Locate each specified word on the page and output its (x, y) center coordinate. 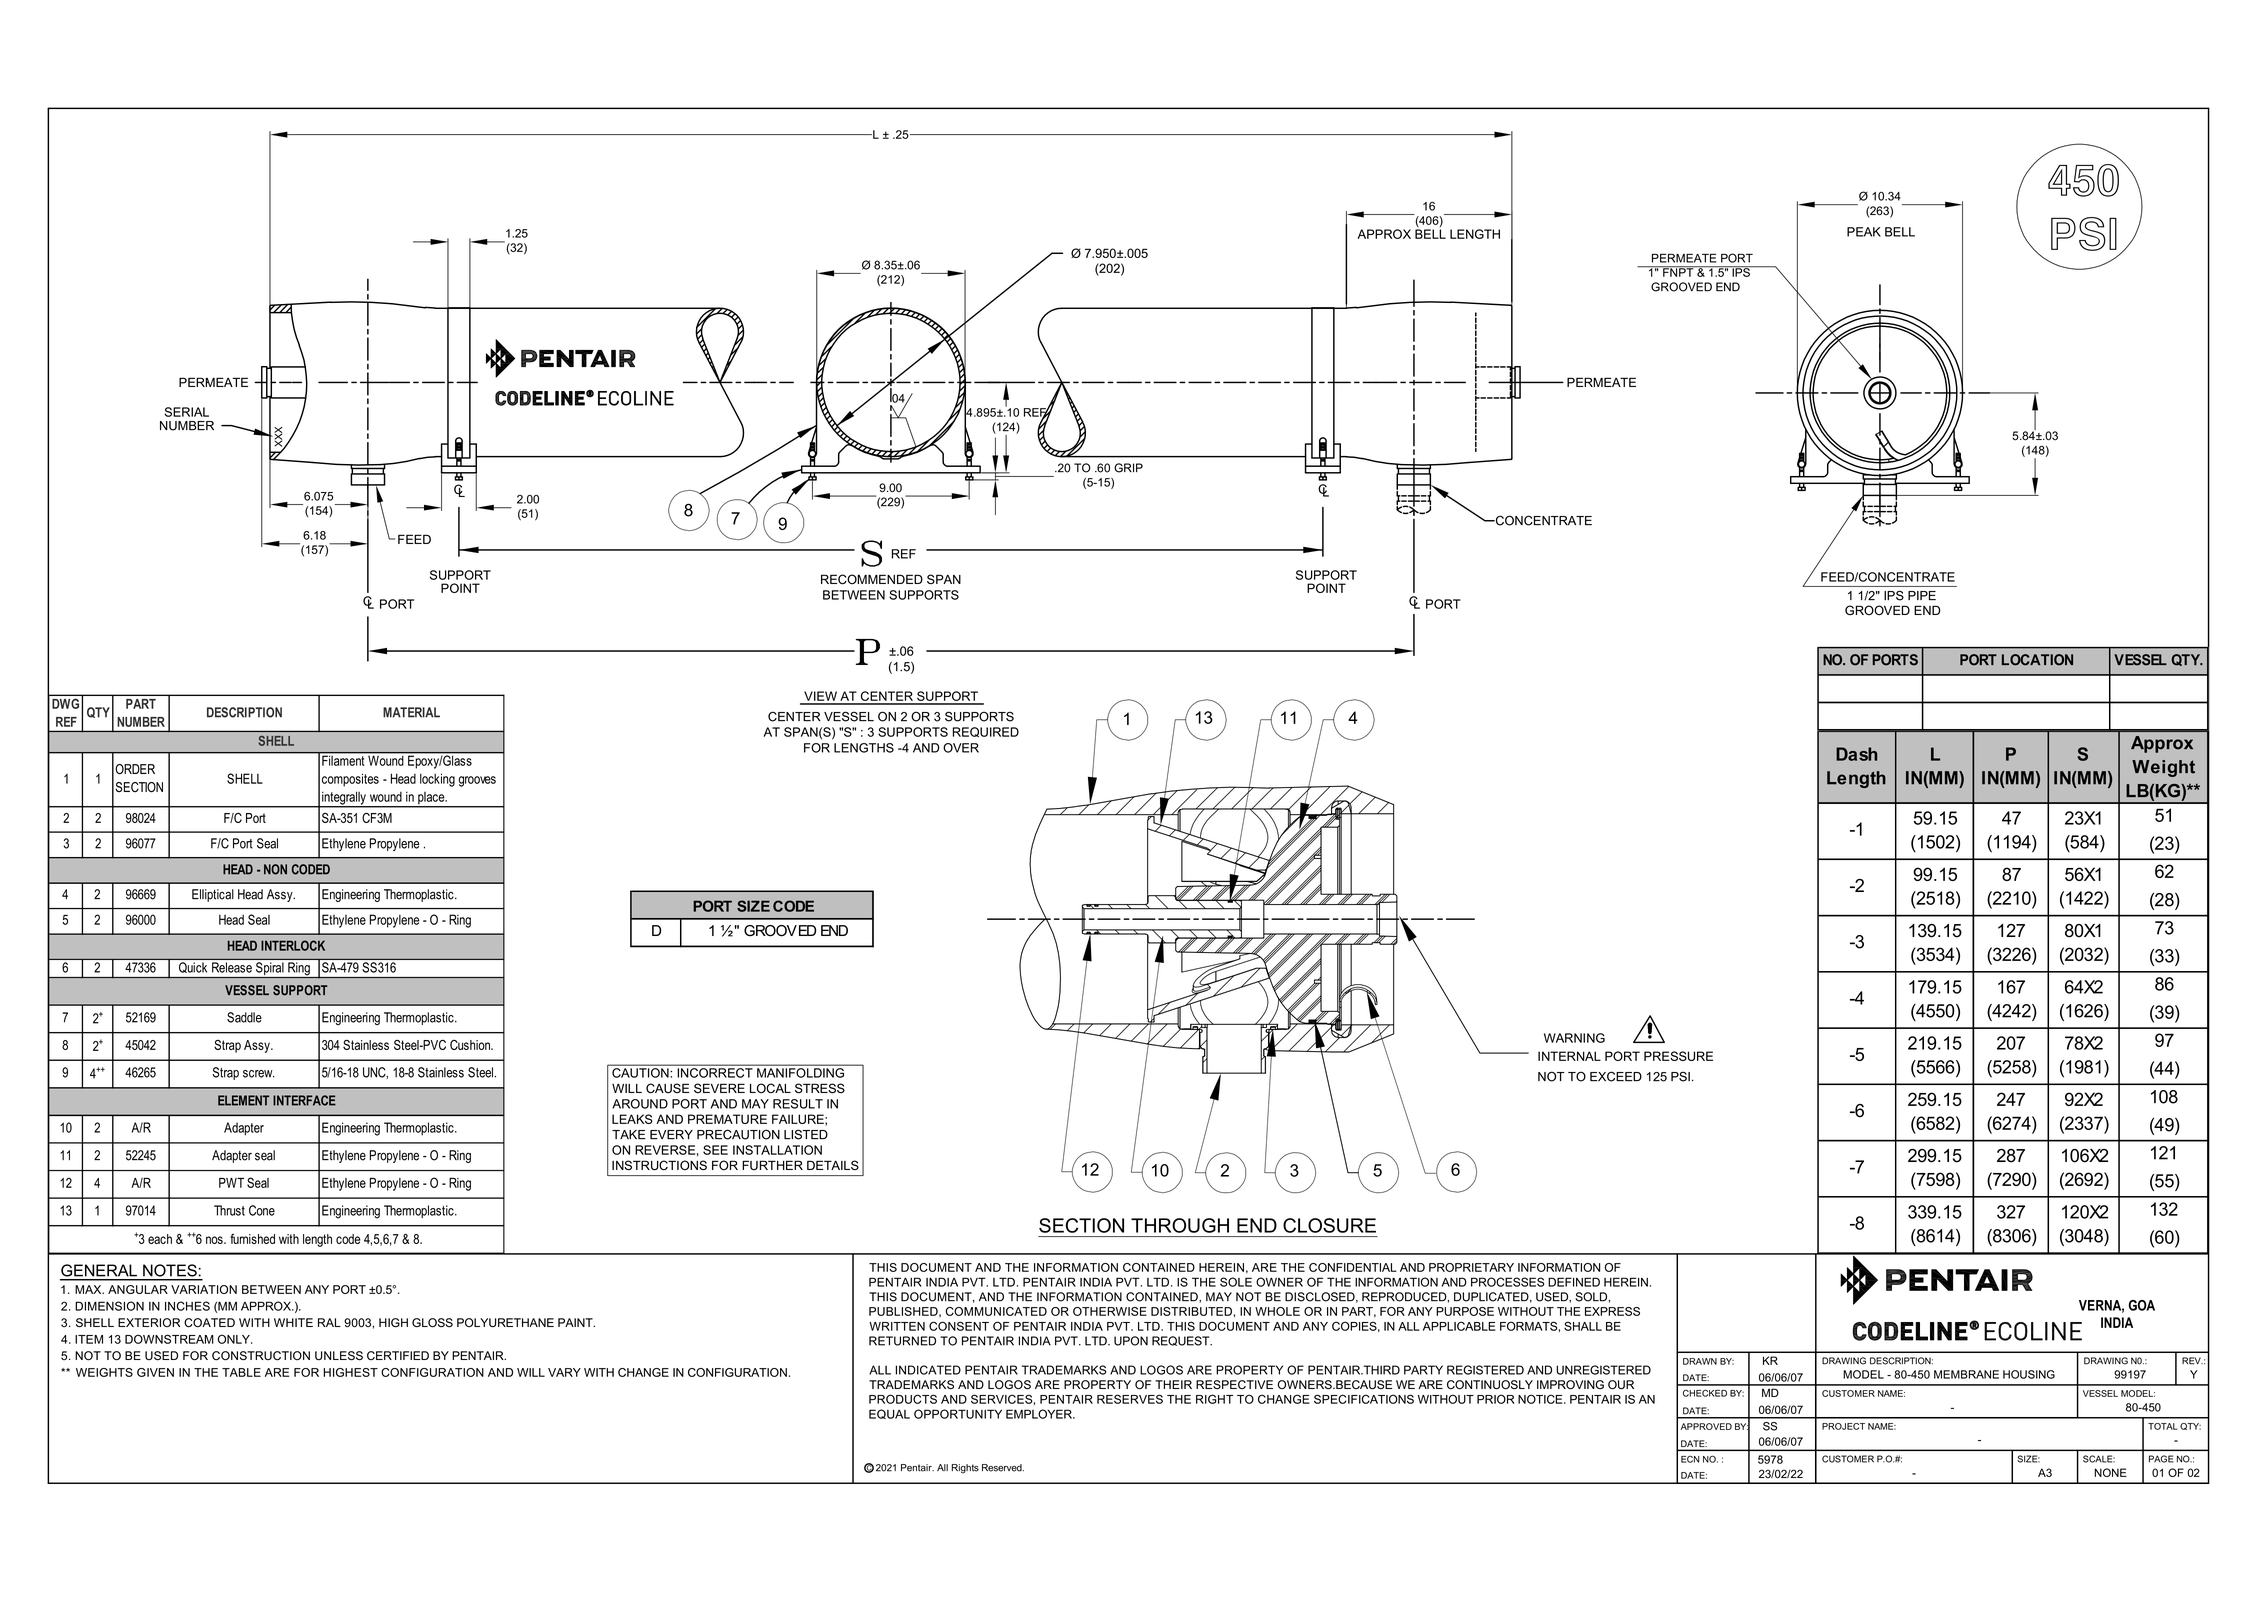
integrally (344, 799)
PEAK (1864, 232)
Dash (1856, 754)
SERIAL (186, 412)
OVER (961, 748)
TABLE (241, 1372)
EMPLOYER (1040, 1414)
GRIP (1128, 468)
